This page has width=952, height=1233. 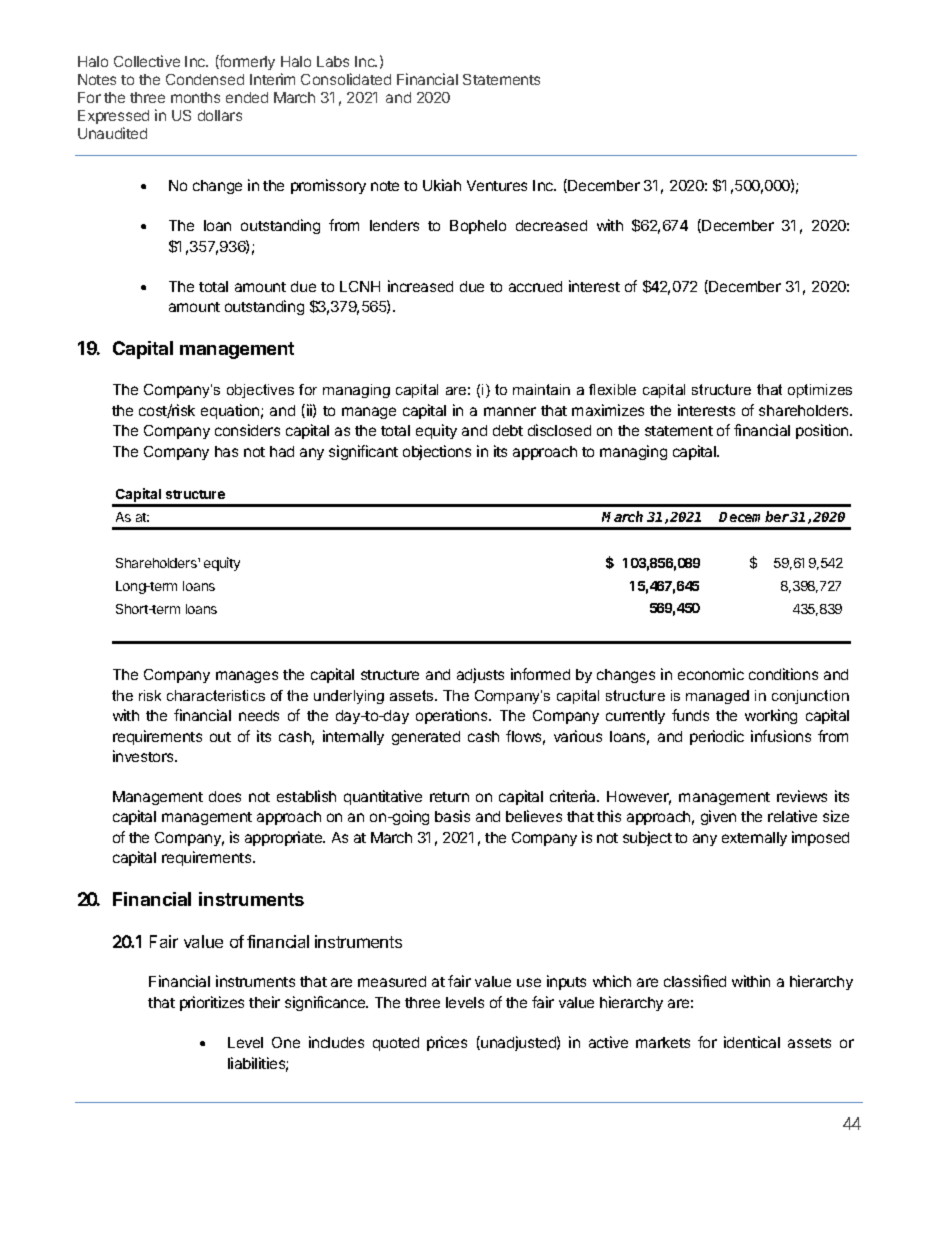 I want to click on optimizes, so click(x=820, y=391).
